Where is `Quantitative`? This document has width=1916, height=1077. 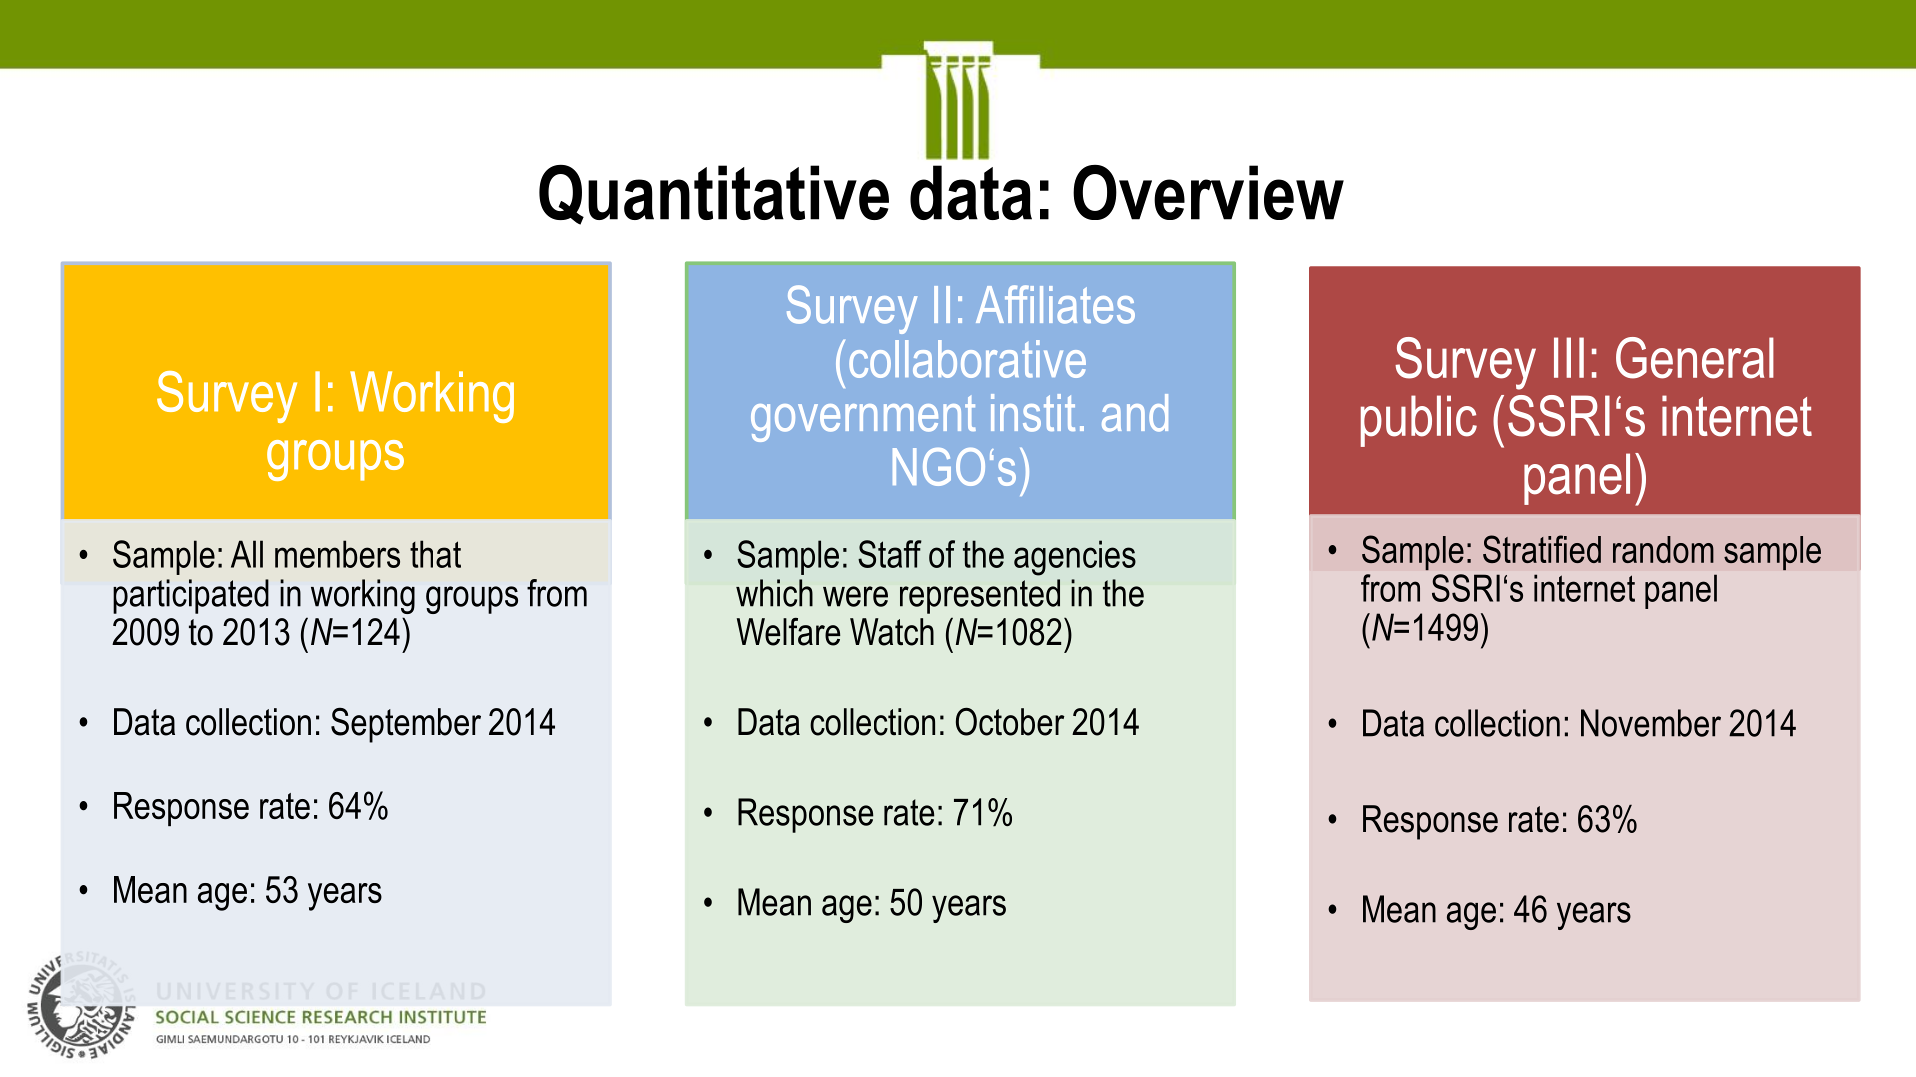
Quantitative is located at coordinates (714, 195).
